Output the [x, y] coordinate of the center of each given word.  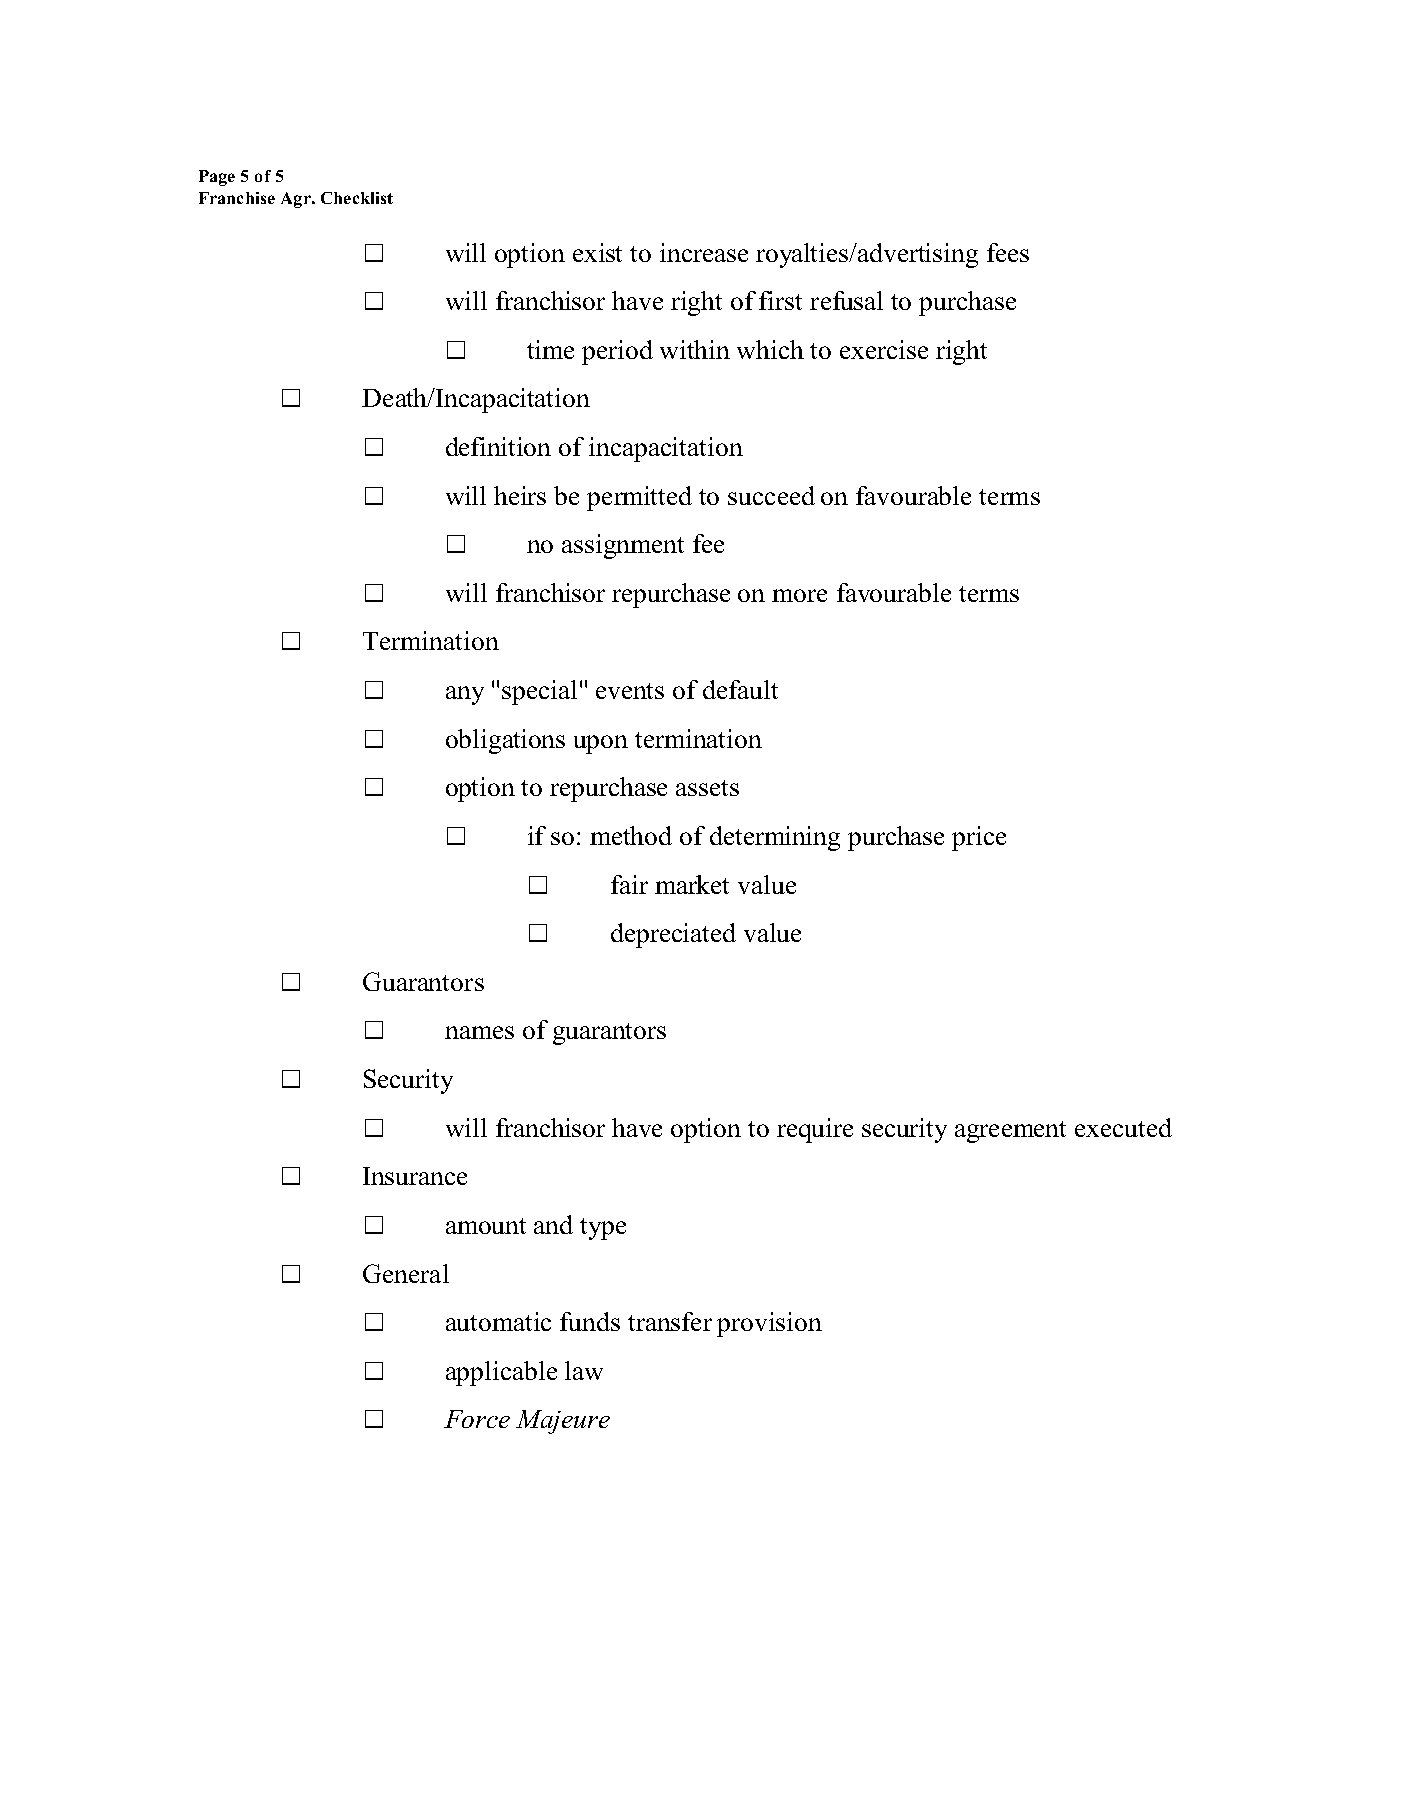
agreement [1010, 1132]
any [465, 695]
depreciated [673, 935]
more [799, 595]
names [479, 1032]
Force [477, 1419]
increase [704, 252]
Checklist [357, 198]
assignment [623, 546]
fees [1008, 252]
